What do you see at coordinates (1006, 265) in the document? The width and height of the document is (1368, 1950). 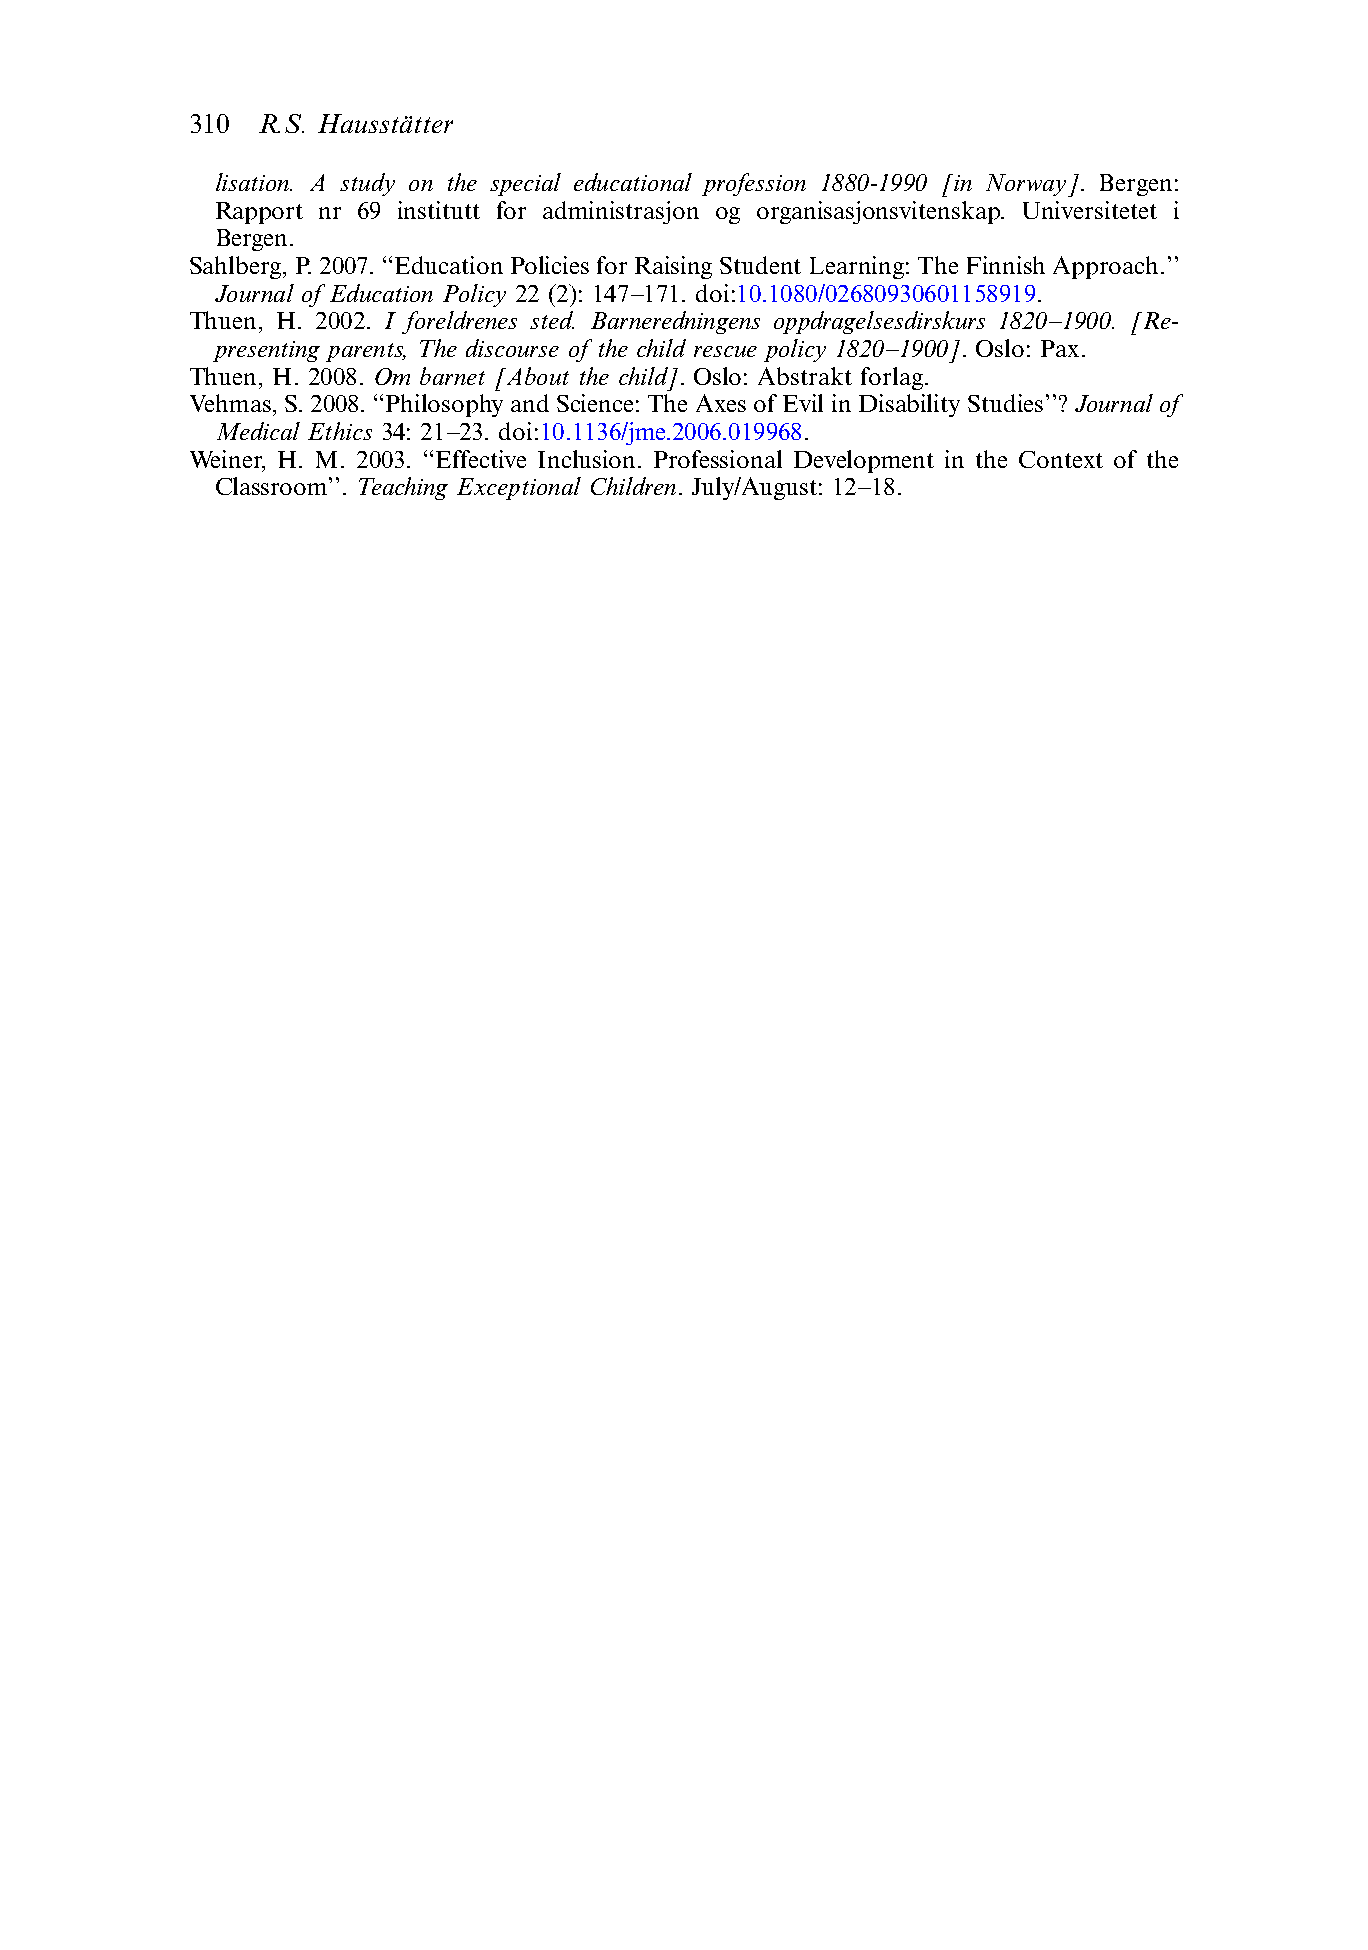 I see `Finnish` at bounding box center [1006, 265].
